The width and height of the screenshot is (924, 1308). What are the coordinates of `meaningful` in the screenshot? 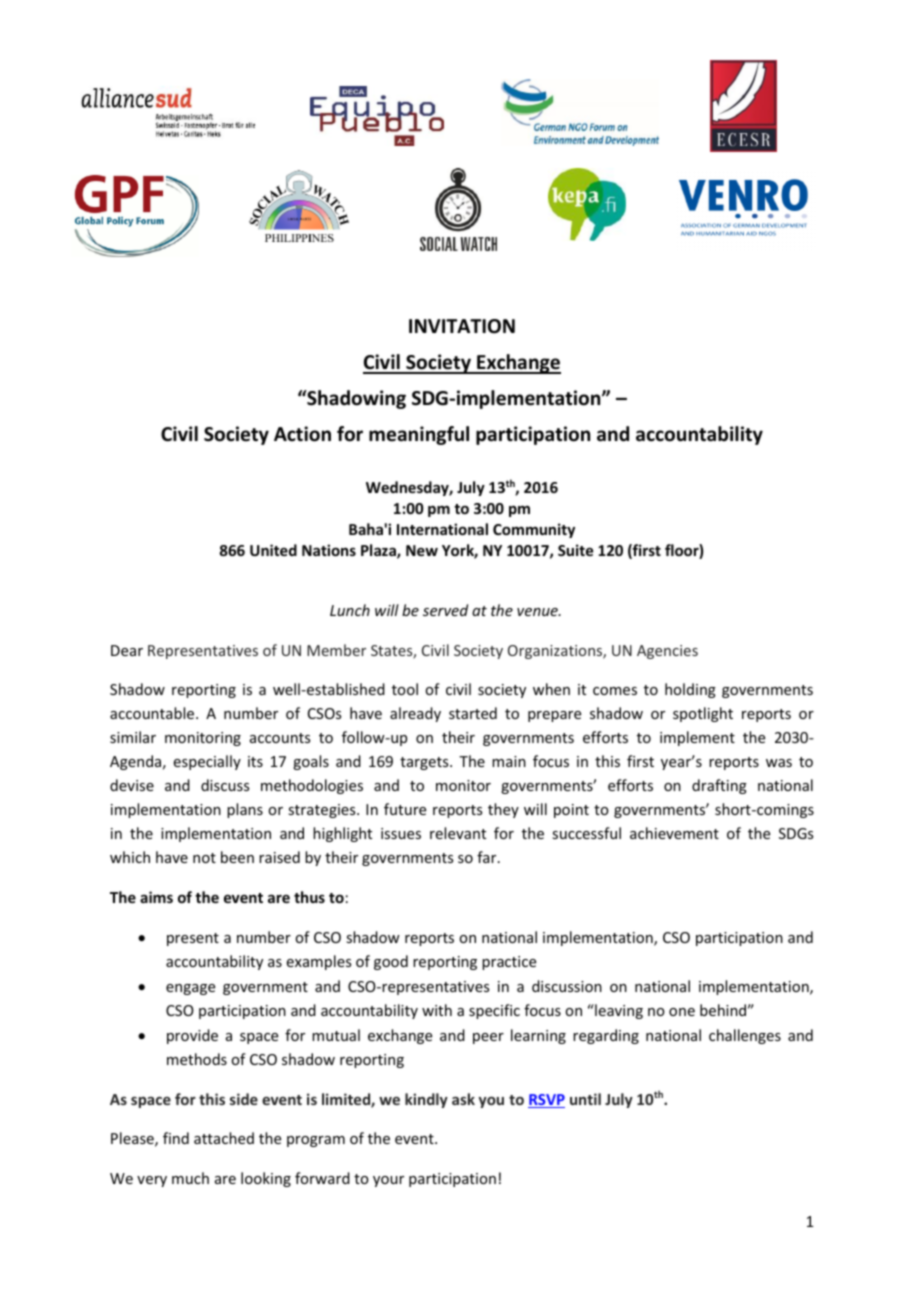 It's located at (419, 435).
